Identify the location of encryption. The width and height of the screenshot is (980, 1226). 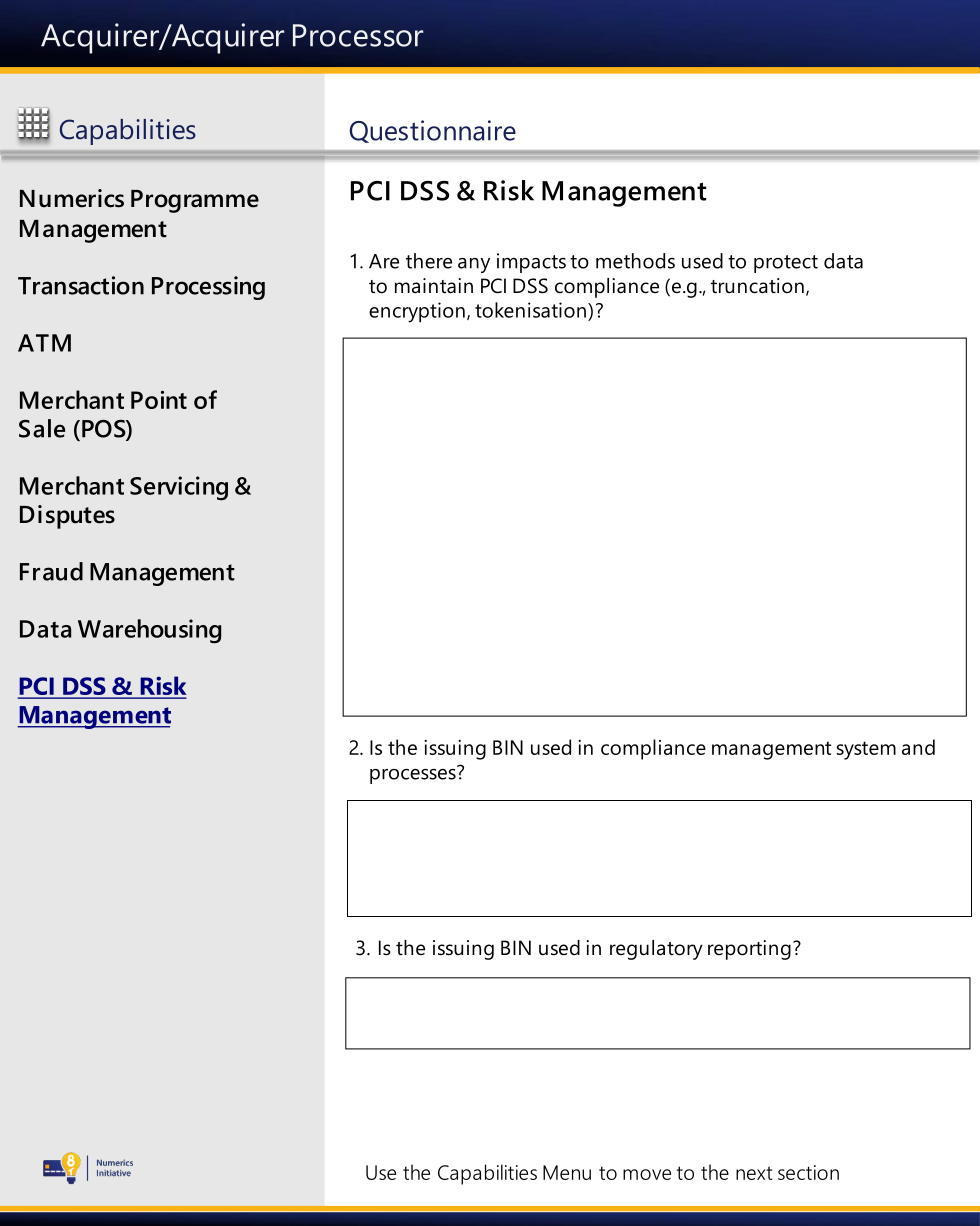
(417, 312).
